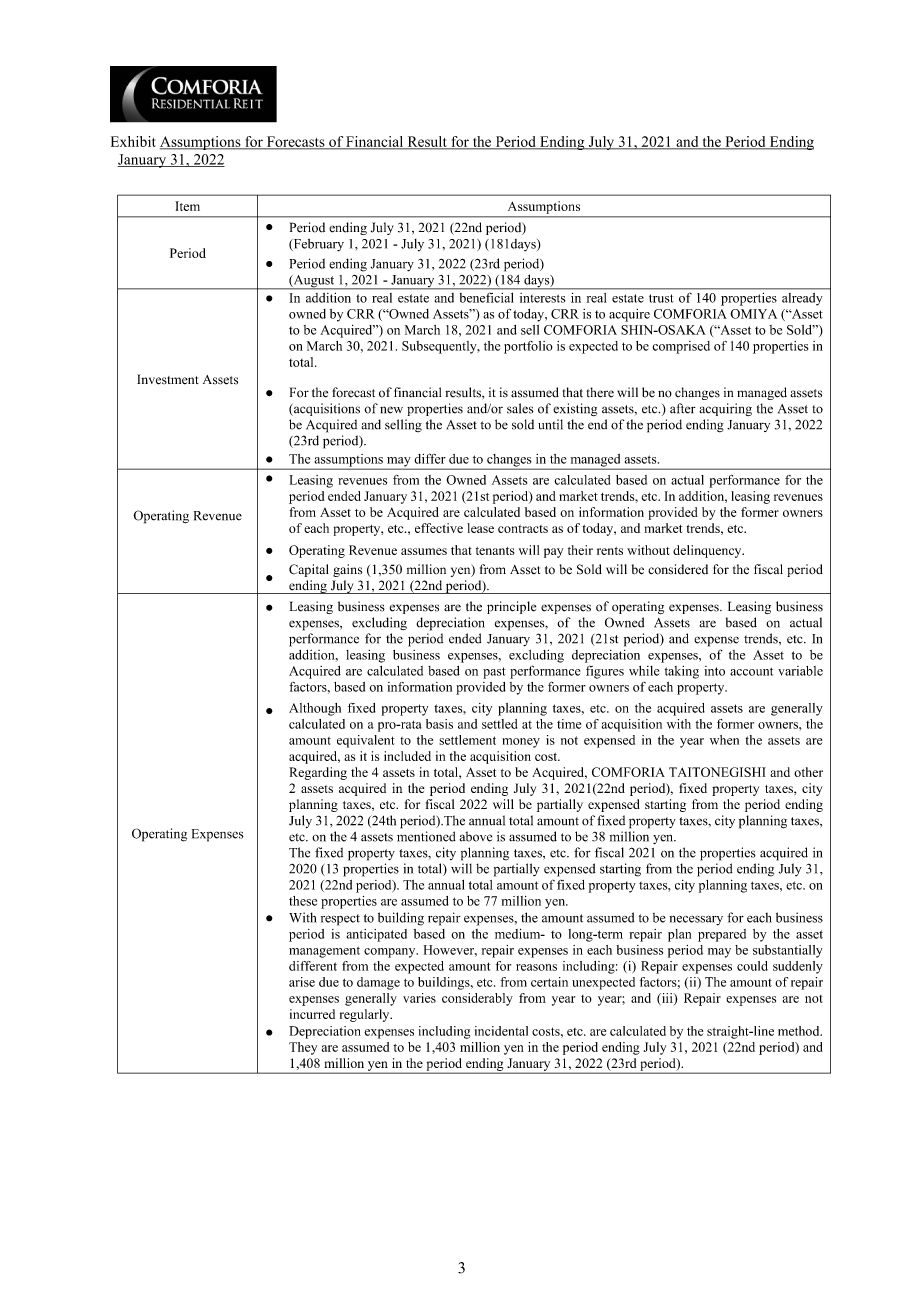  Describe the element at coordinates (486, 298) in the document. I see `beneficial` at that location.
